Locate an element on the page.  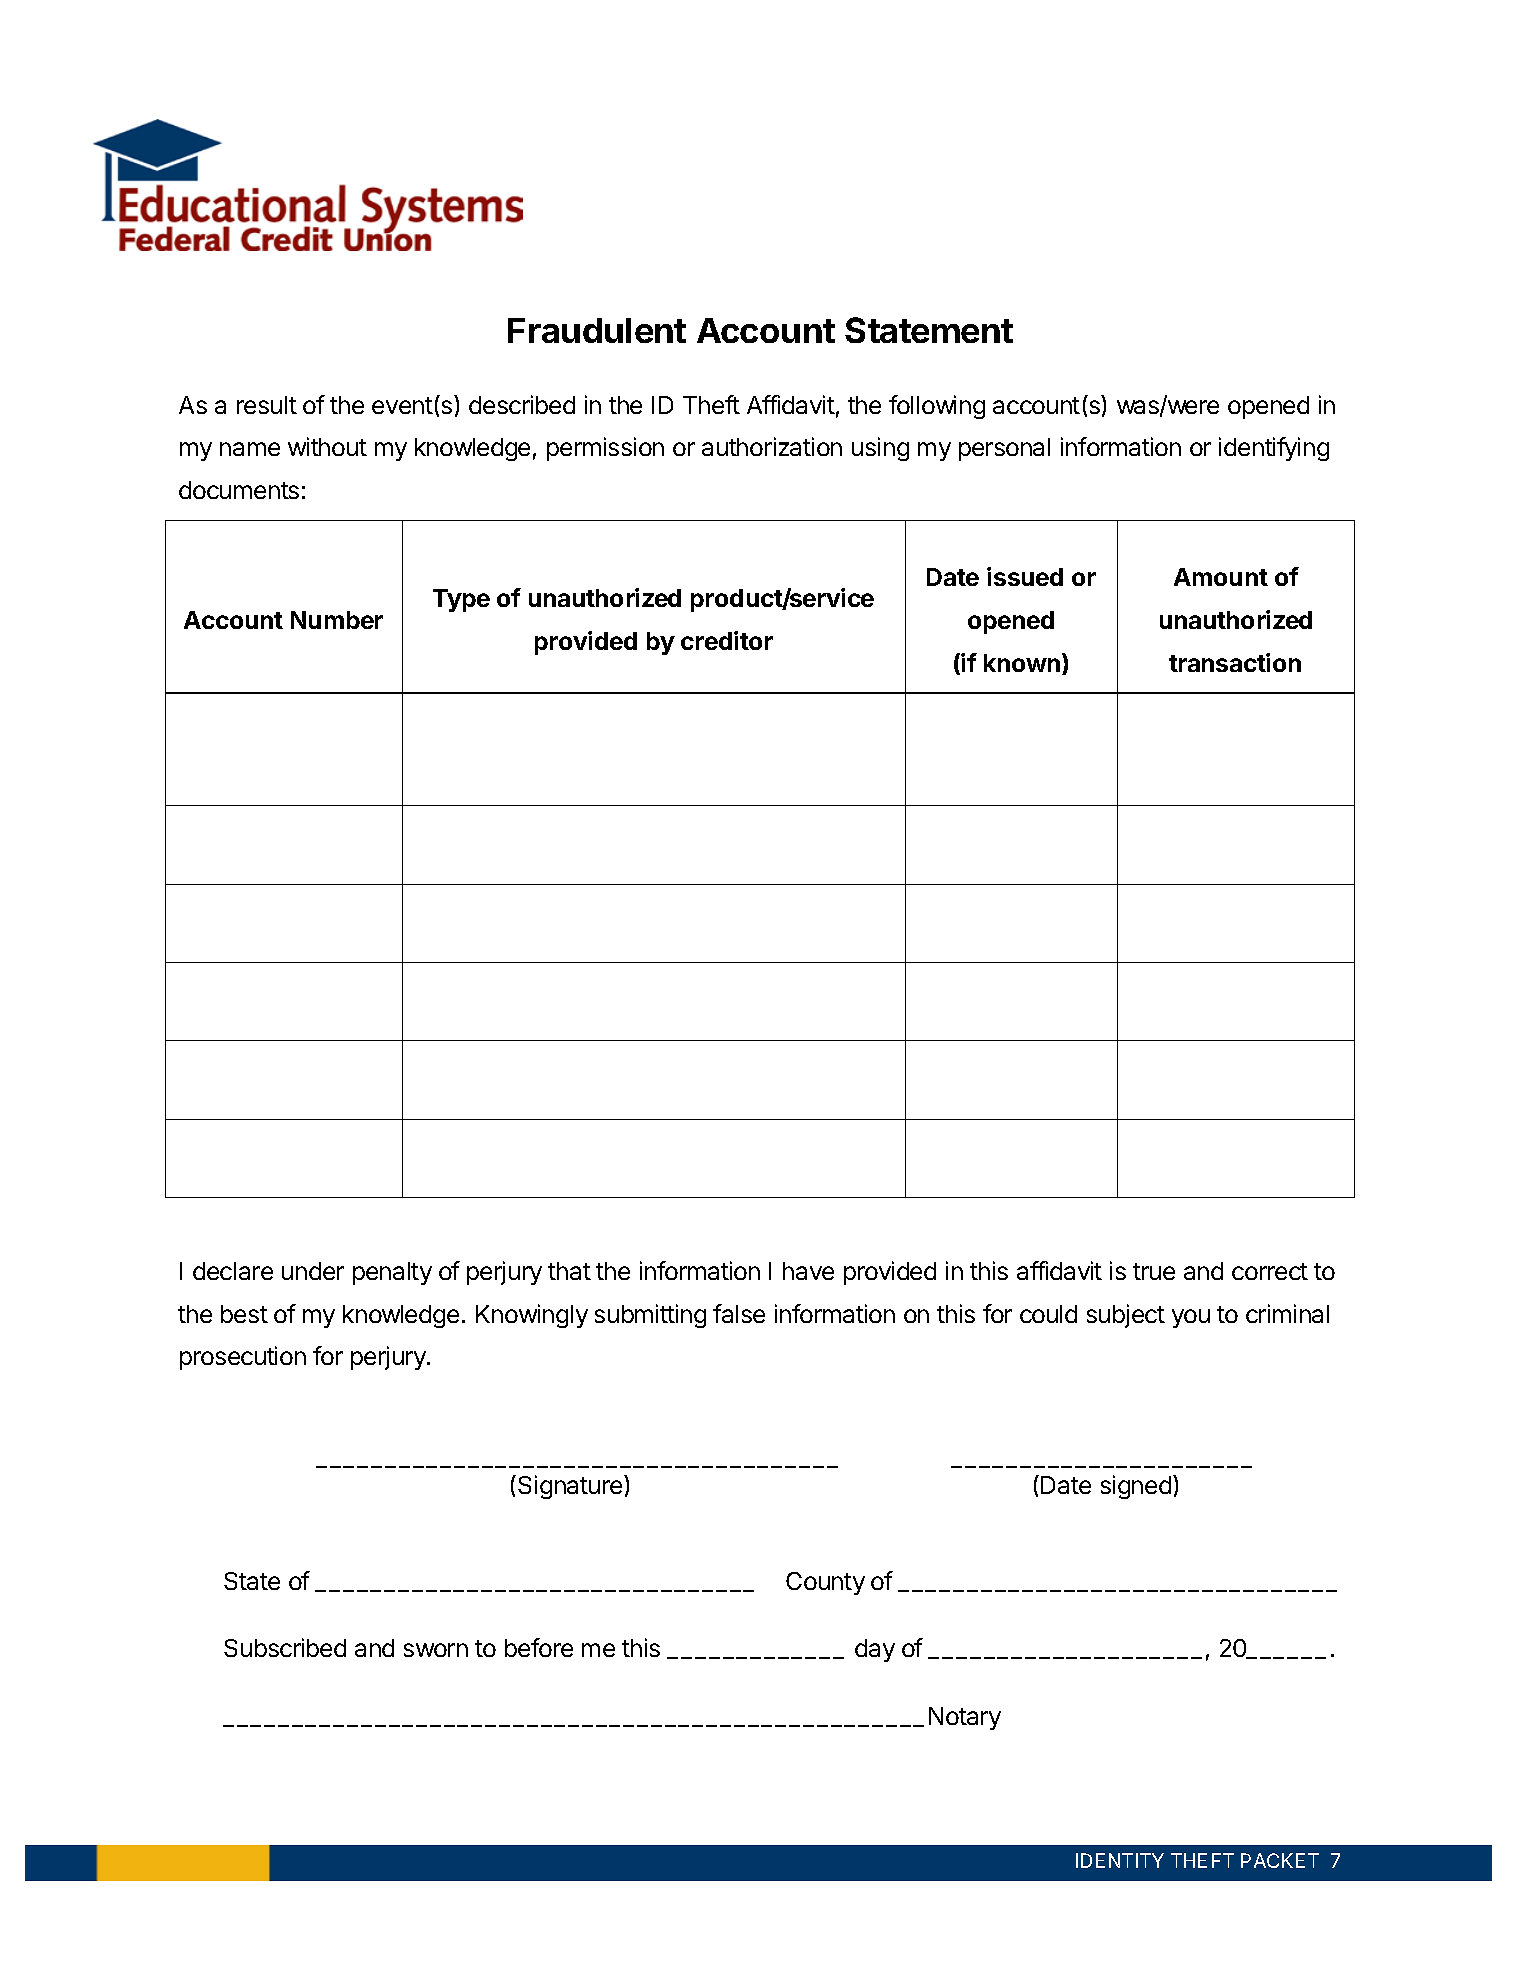
day is located at coordinates (875, 1650).
